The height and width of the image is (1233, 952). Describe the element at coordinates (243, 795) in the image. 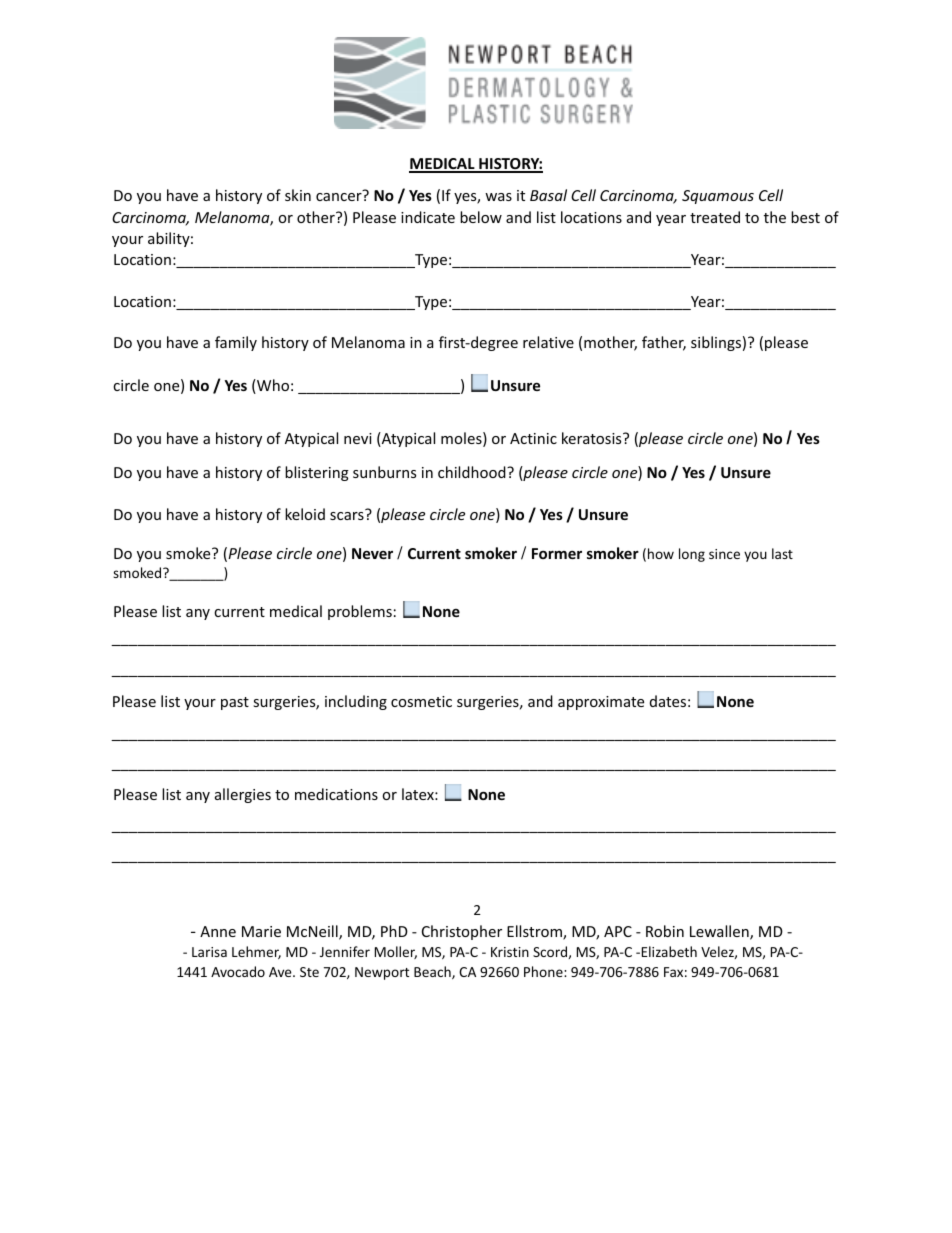

I see `allergies` at that location.
